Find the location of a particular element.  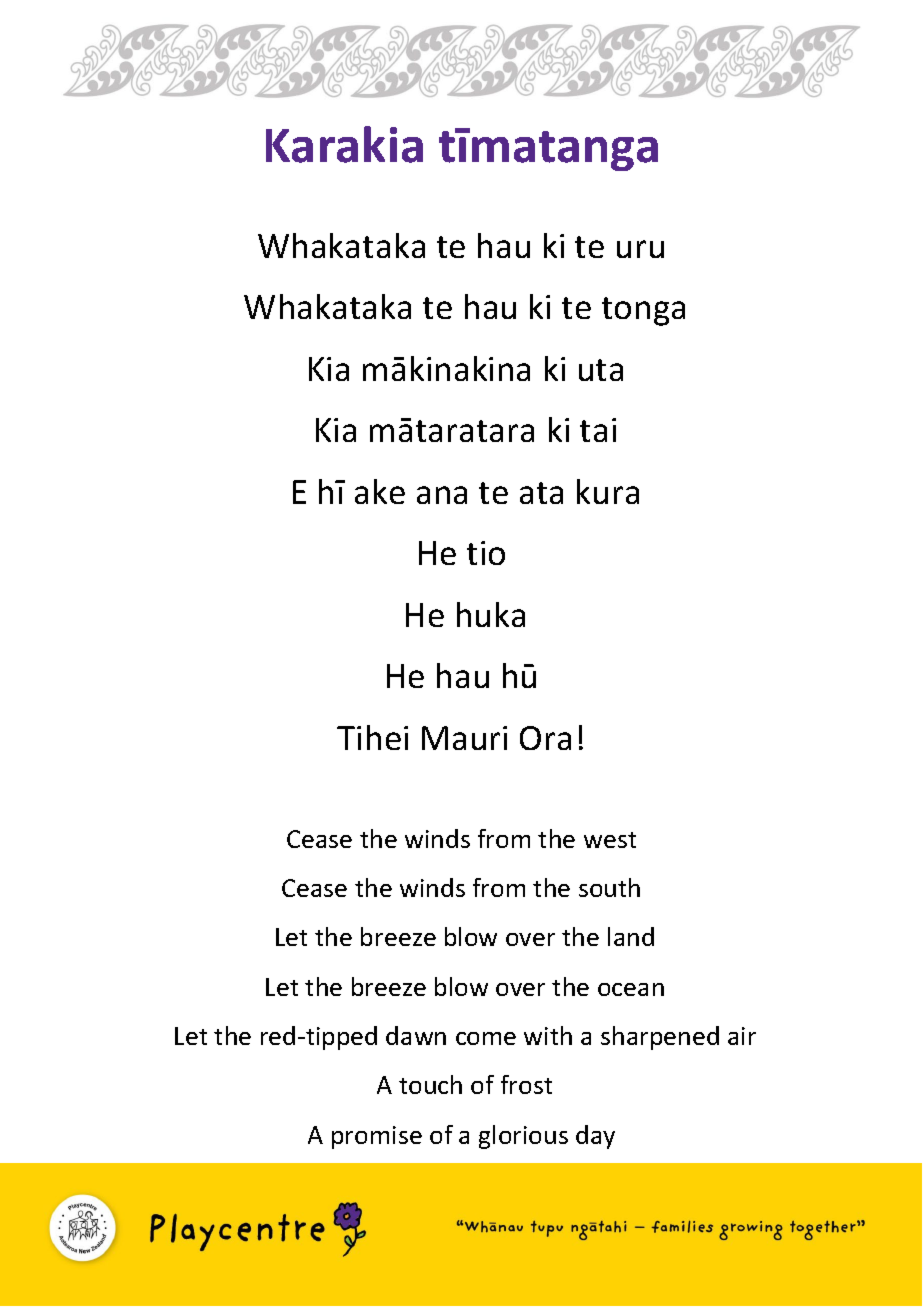

touch is located at coordinates (430, 1084).
